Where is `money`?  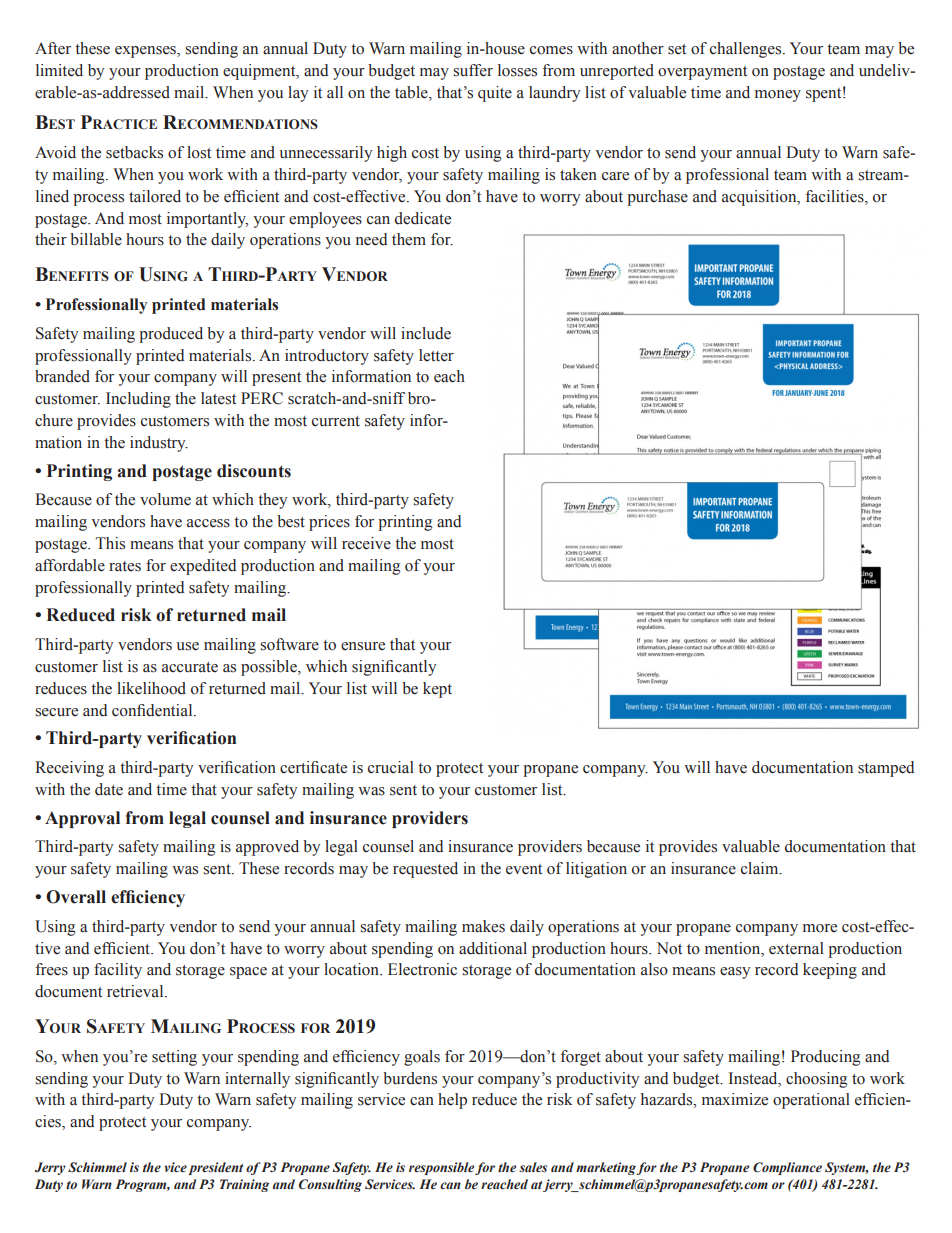
money is located at coordinates (778, 96).
